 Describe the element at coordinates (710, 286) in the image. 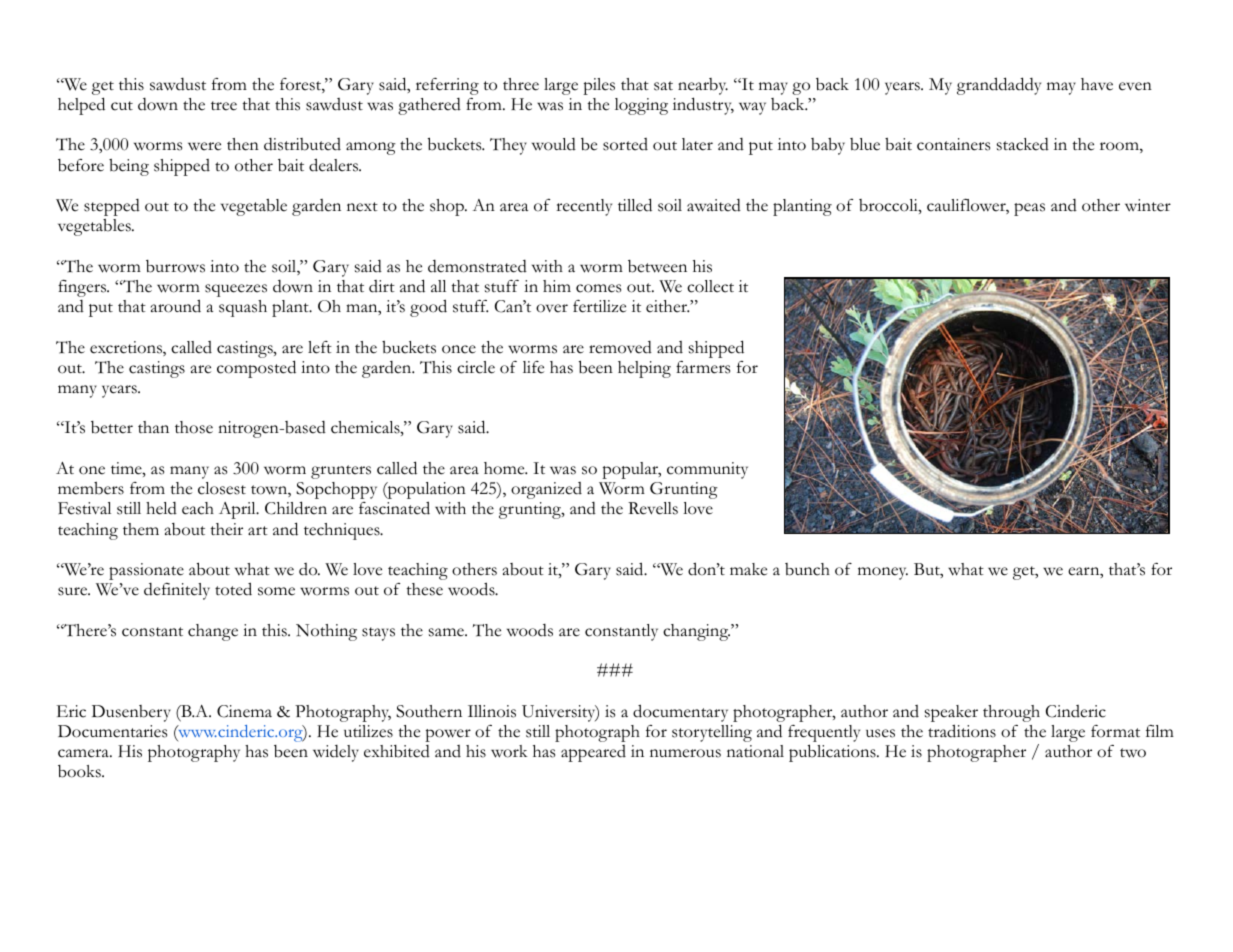

I see `collect` at that location.
